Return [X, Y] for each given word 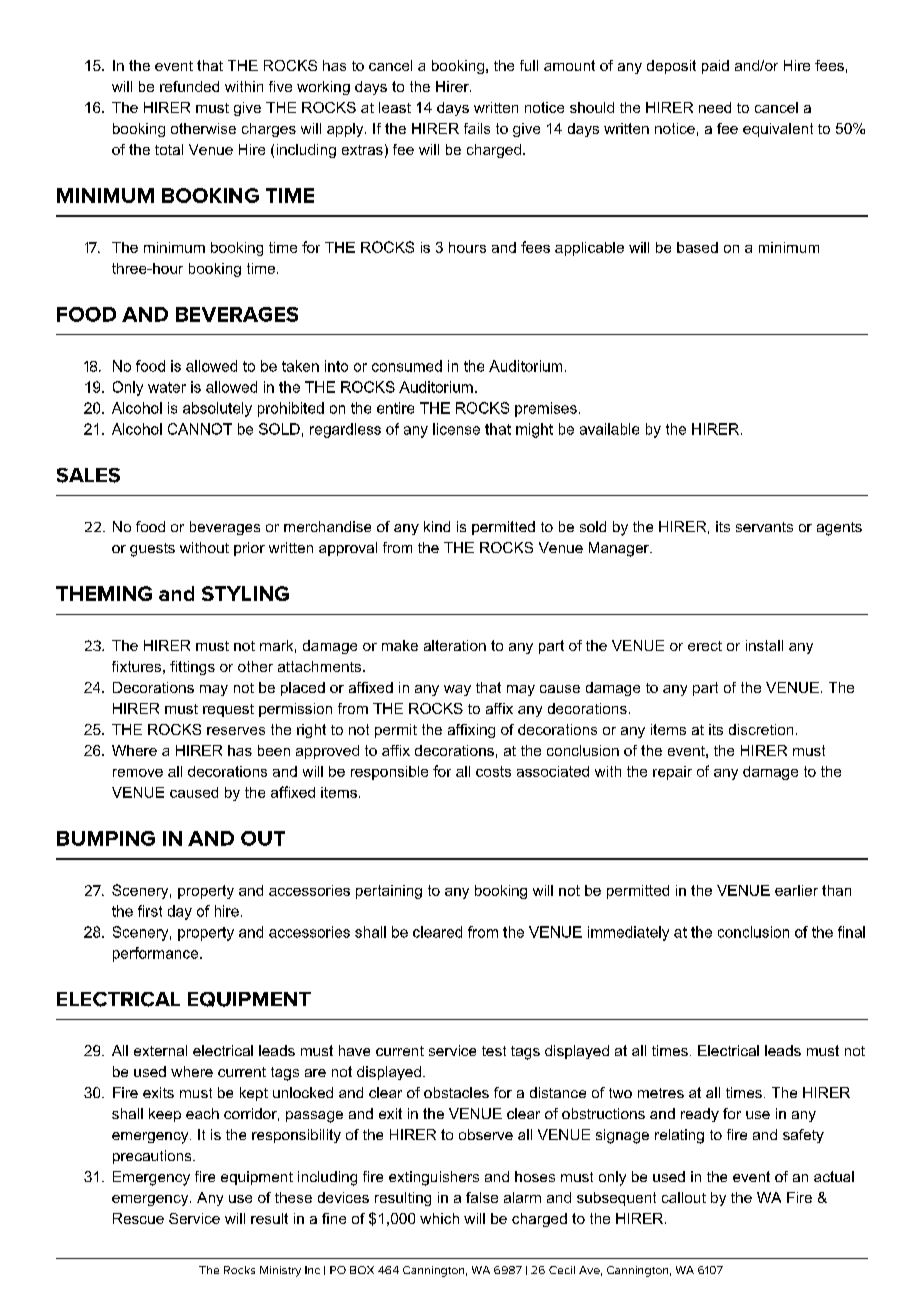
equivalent [778, 130]
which [439, 1218]
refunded [189, 86]
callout [684, 1197]
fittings [192, 668]
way [457, 690]
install [764, 645]
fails [477, 128]
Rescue [138, 1218]
